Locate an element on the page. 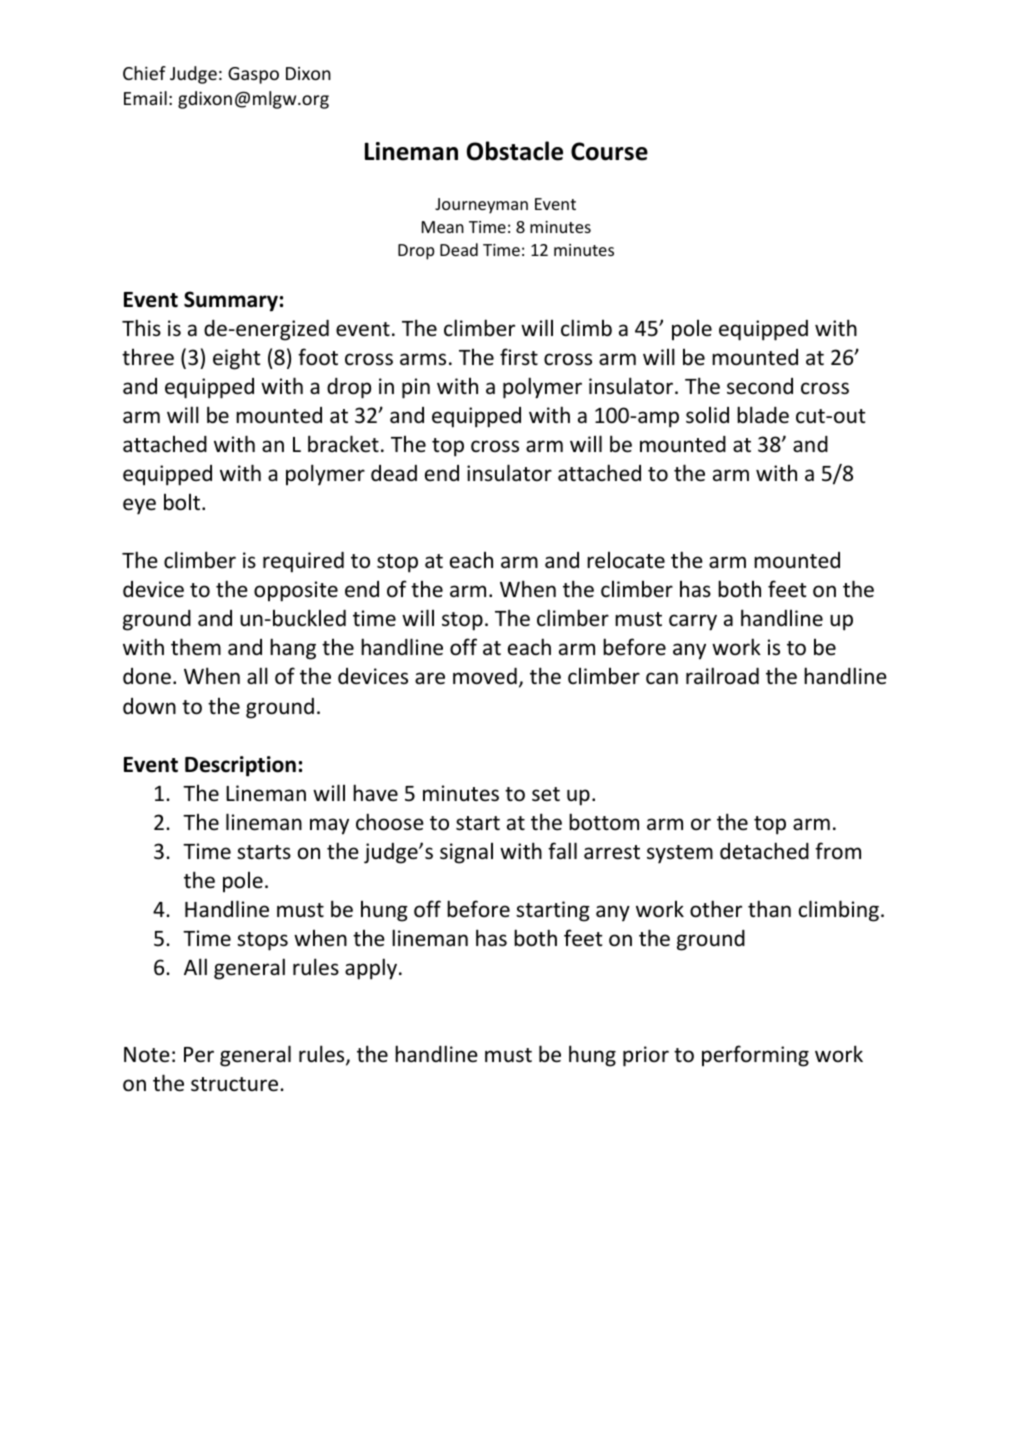 The image size is (1012, 1432). Email is located at coordinates (145, 98).
